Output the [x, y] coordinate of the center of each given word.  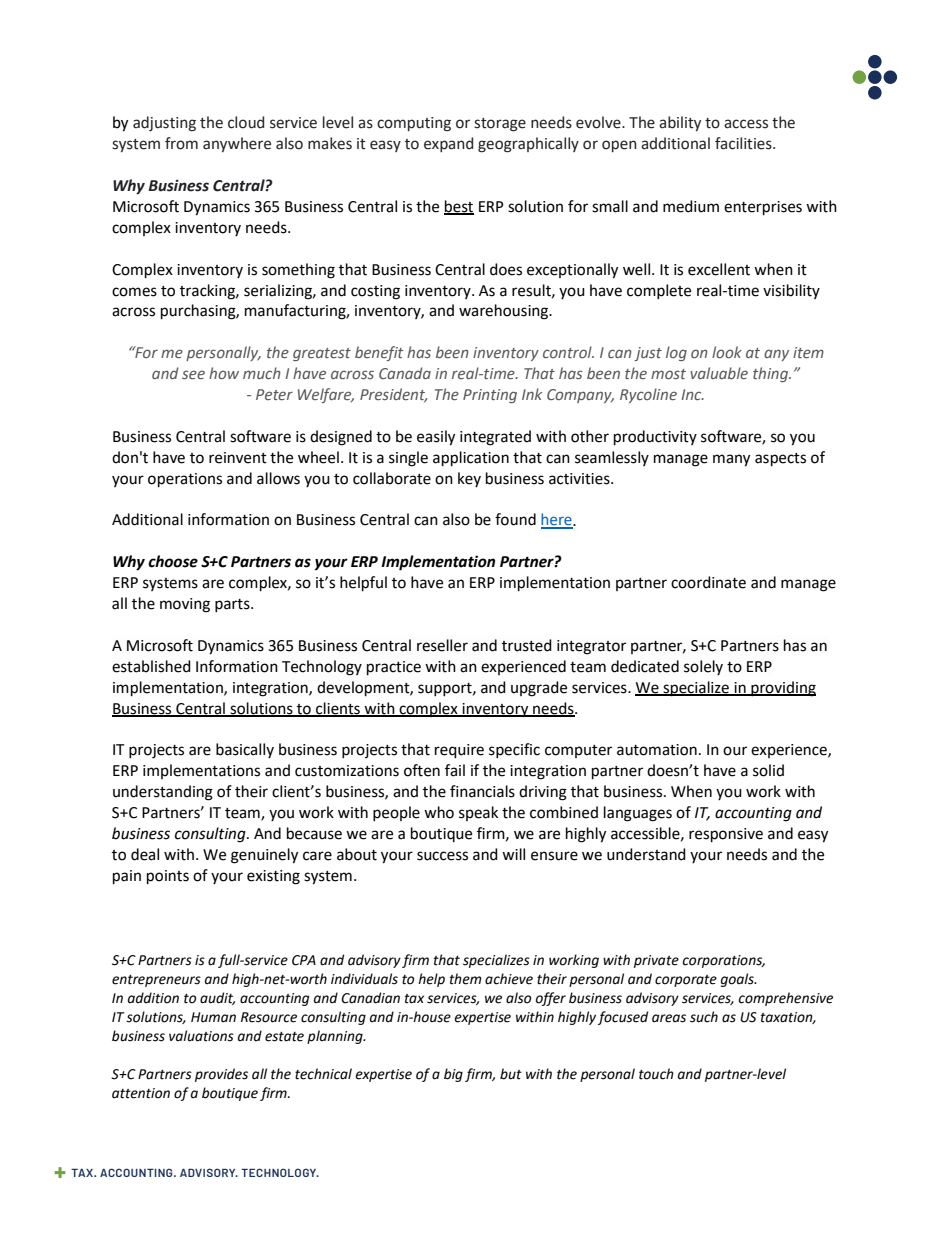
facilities [744, 143]
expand [448, 144]
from [181, 143]
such [704, 1017]
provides [221, 1075]
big [453, 1075]
